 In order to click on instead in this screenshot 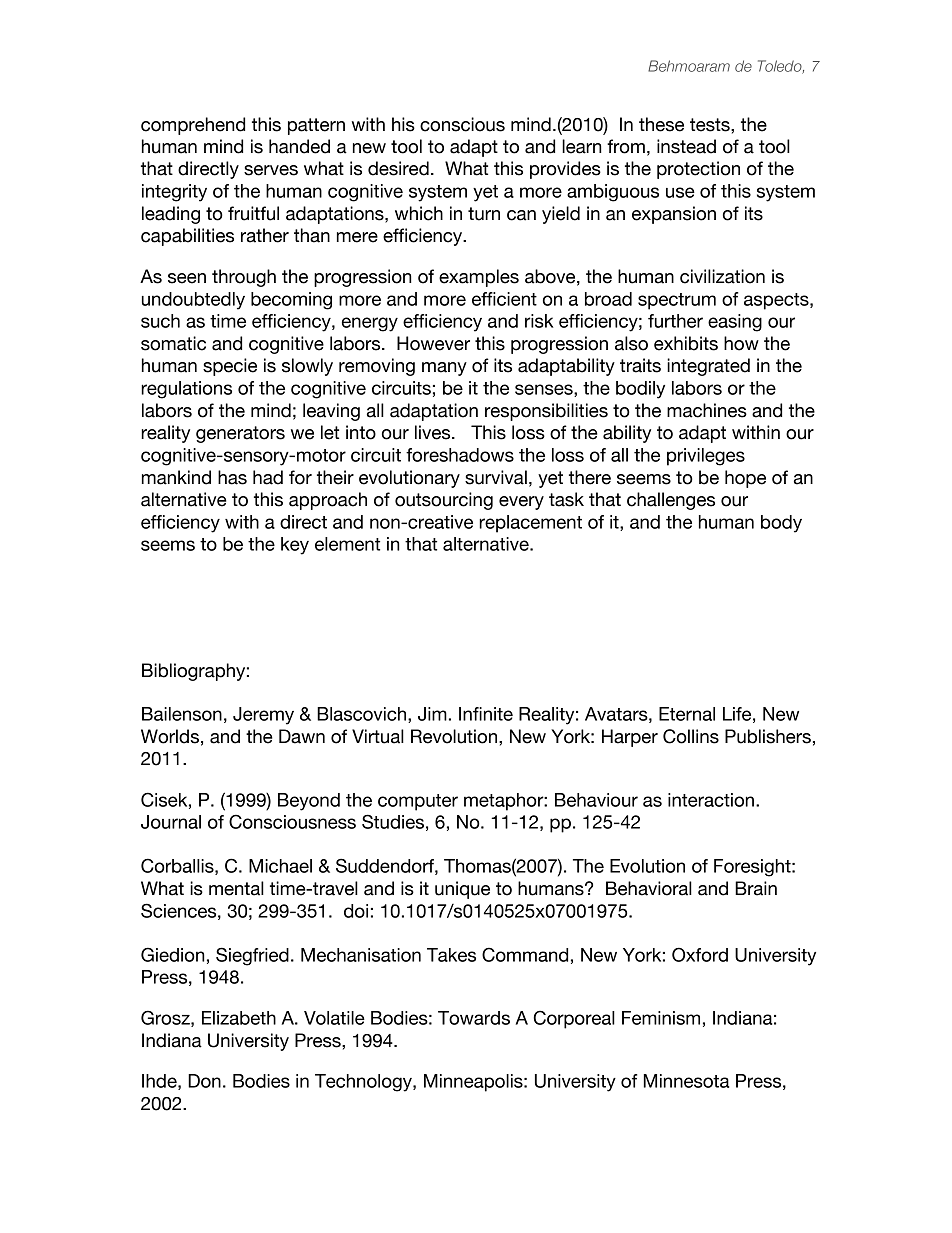, I will do `click(686, 146)`.
